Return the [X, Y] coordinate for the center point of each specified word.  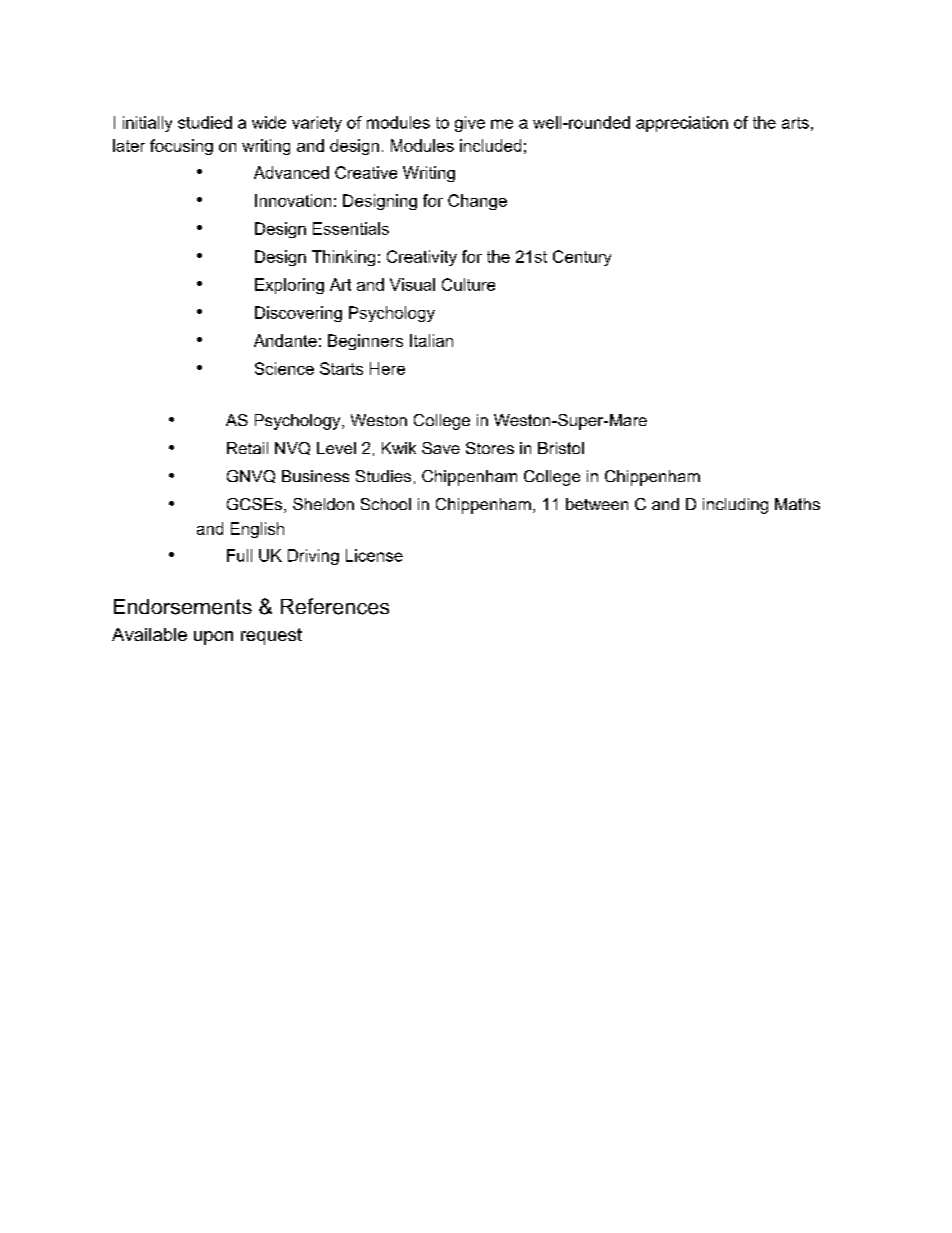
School [386, 504]
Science [284, 368]
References [335, 606]
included [490, 145]
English [257, 530]
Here [387, 368]
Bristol [561, 448]
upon [213, 638]
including [735, 506]
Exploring [289, 286]
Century [582, 258]
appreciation [682, 124]
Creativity [422, 258]
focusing [181, 147]
